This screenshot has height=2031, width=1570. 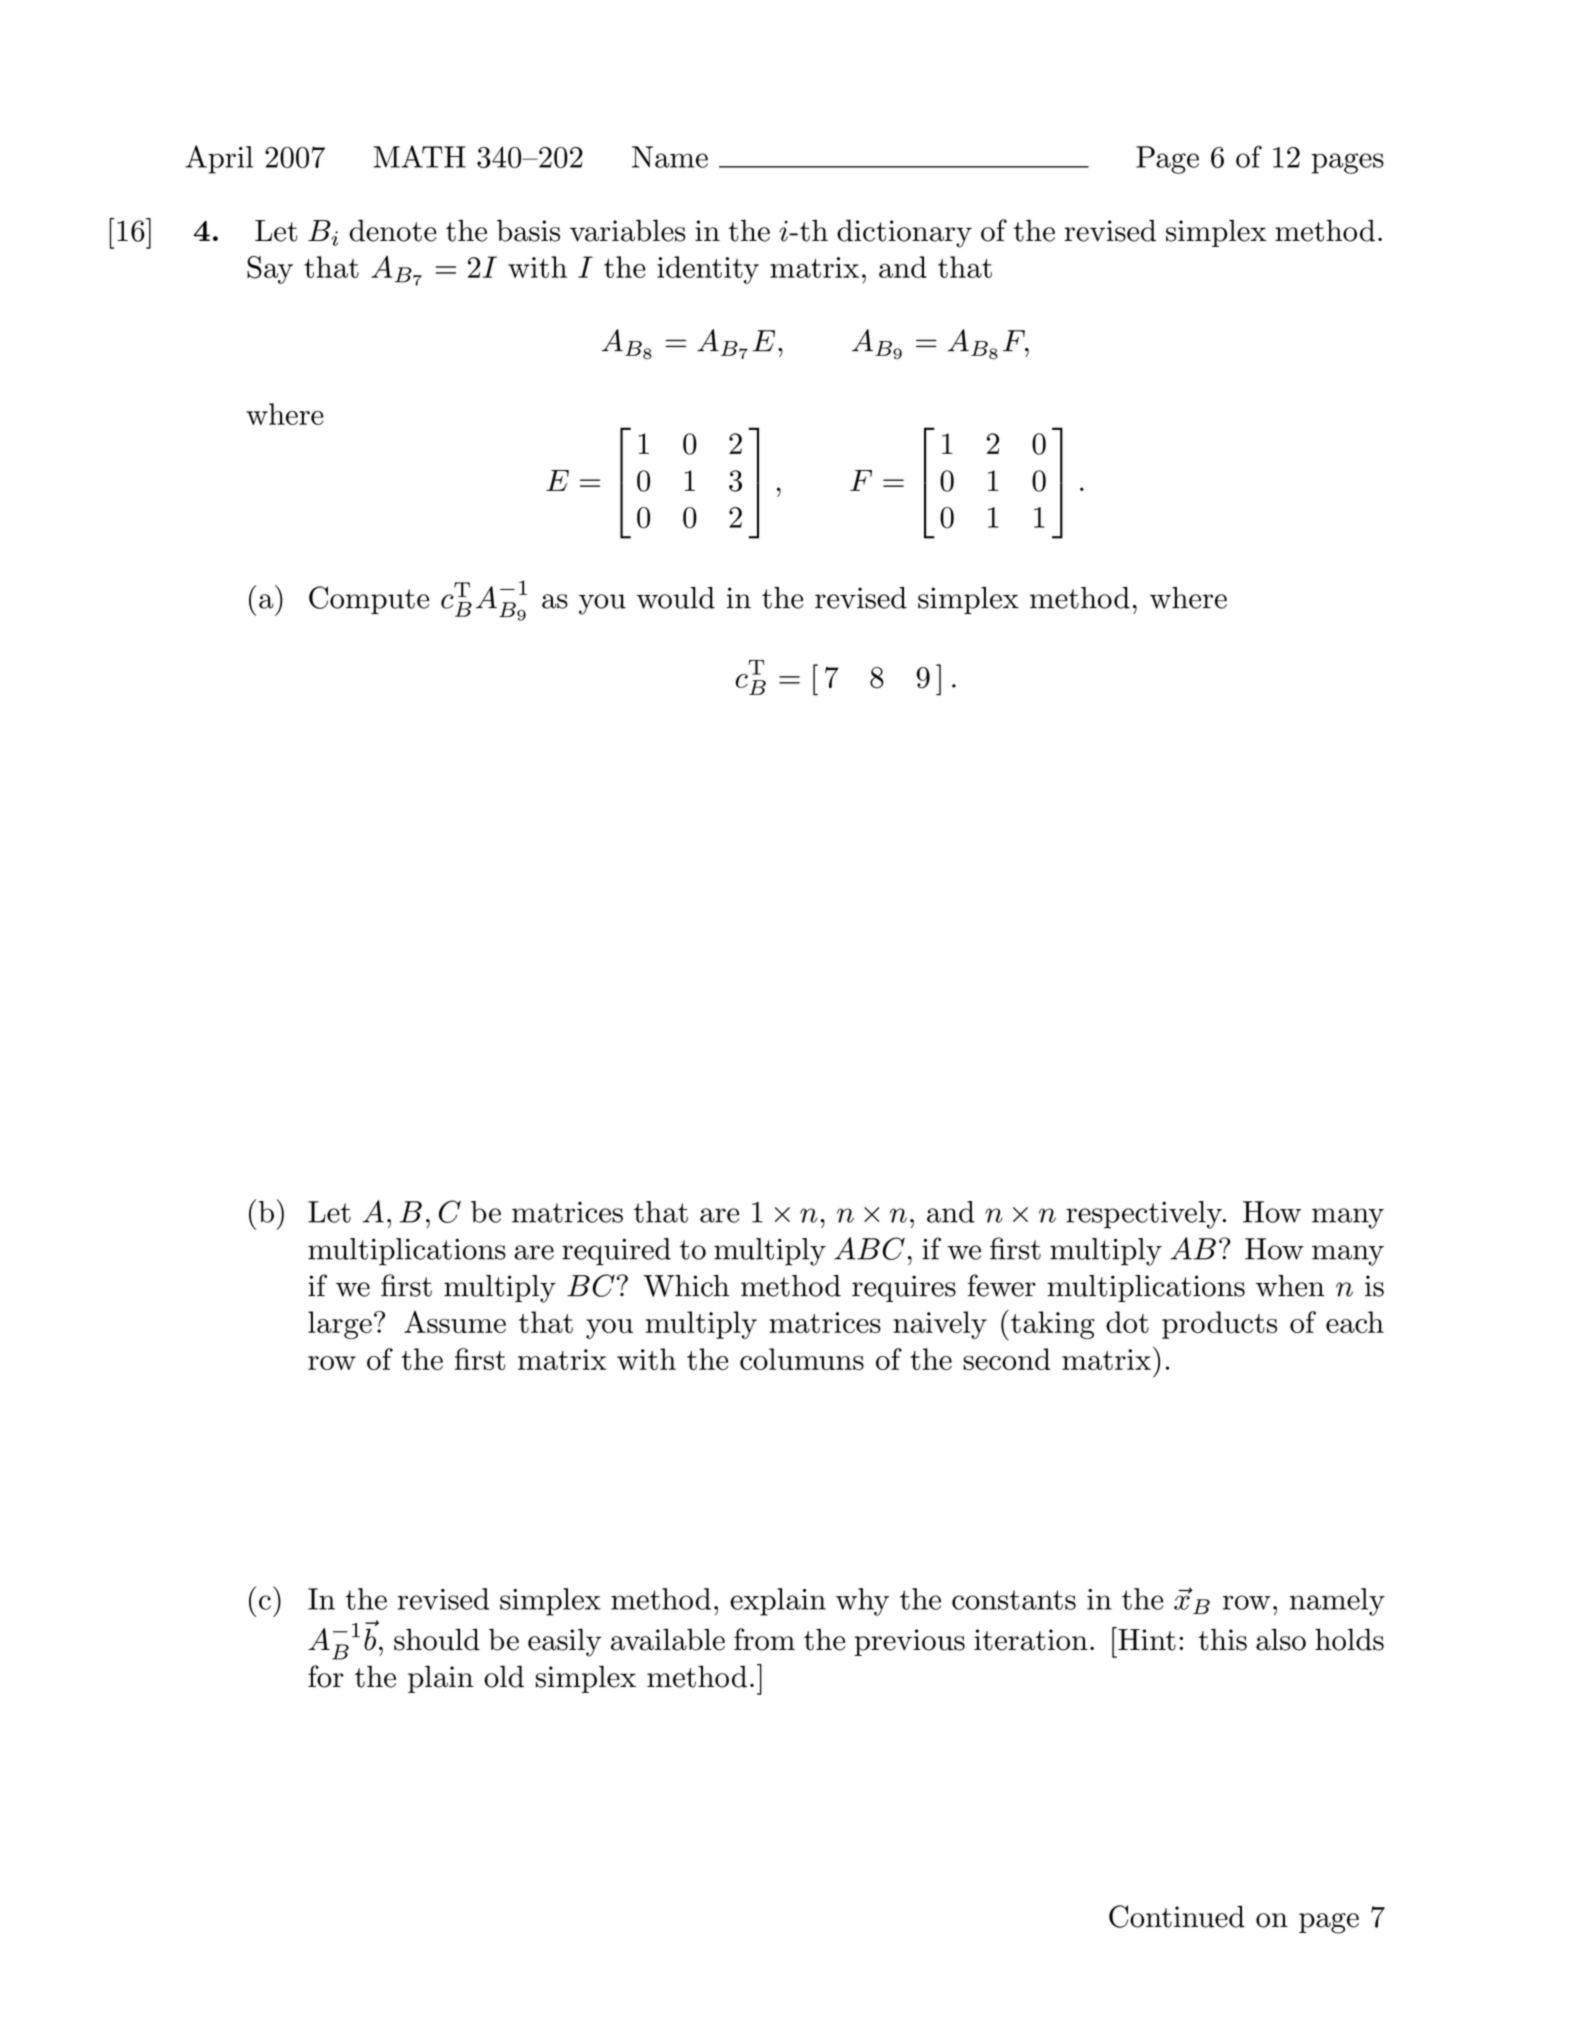 What do you see at coordinates (326, 1676) in the screenshot?
I see `for` at bounding box center [326, 1676].
